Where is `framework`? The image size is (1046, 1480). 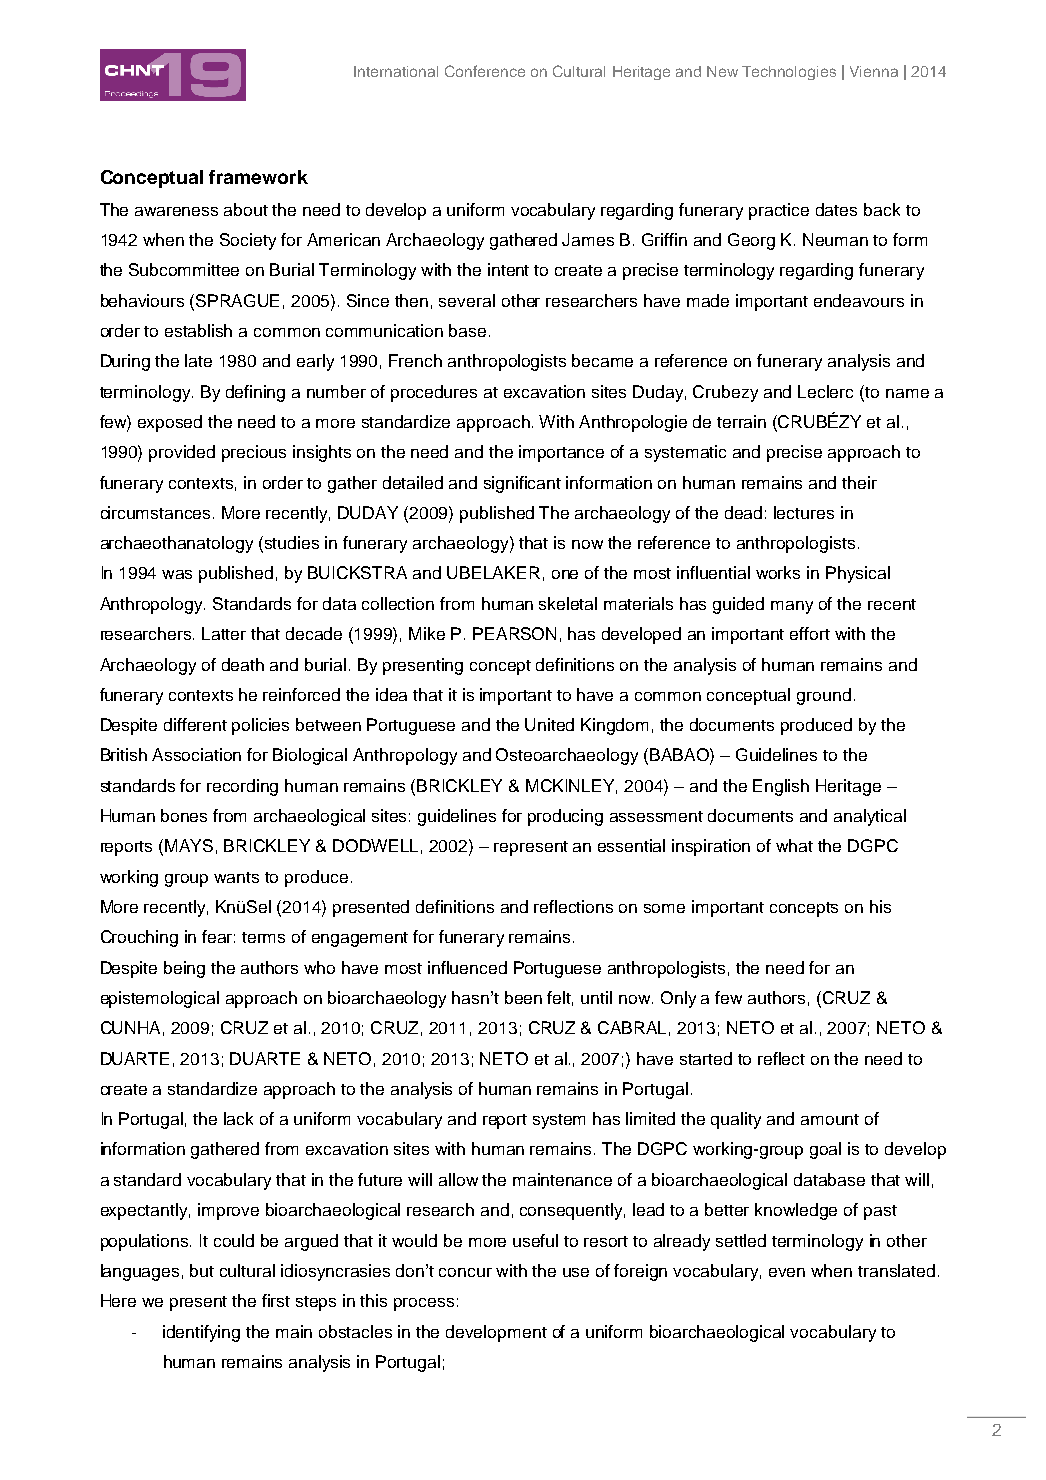 framework is located at coordinates (258, 177).
